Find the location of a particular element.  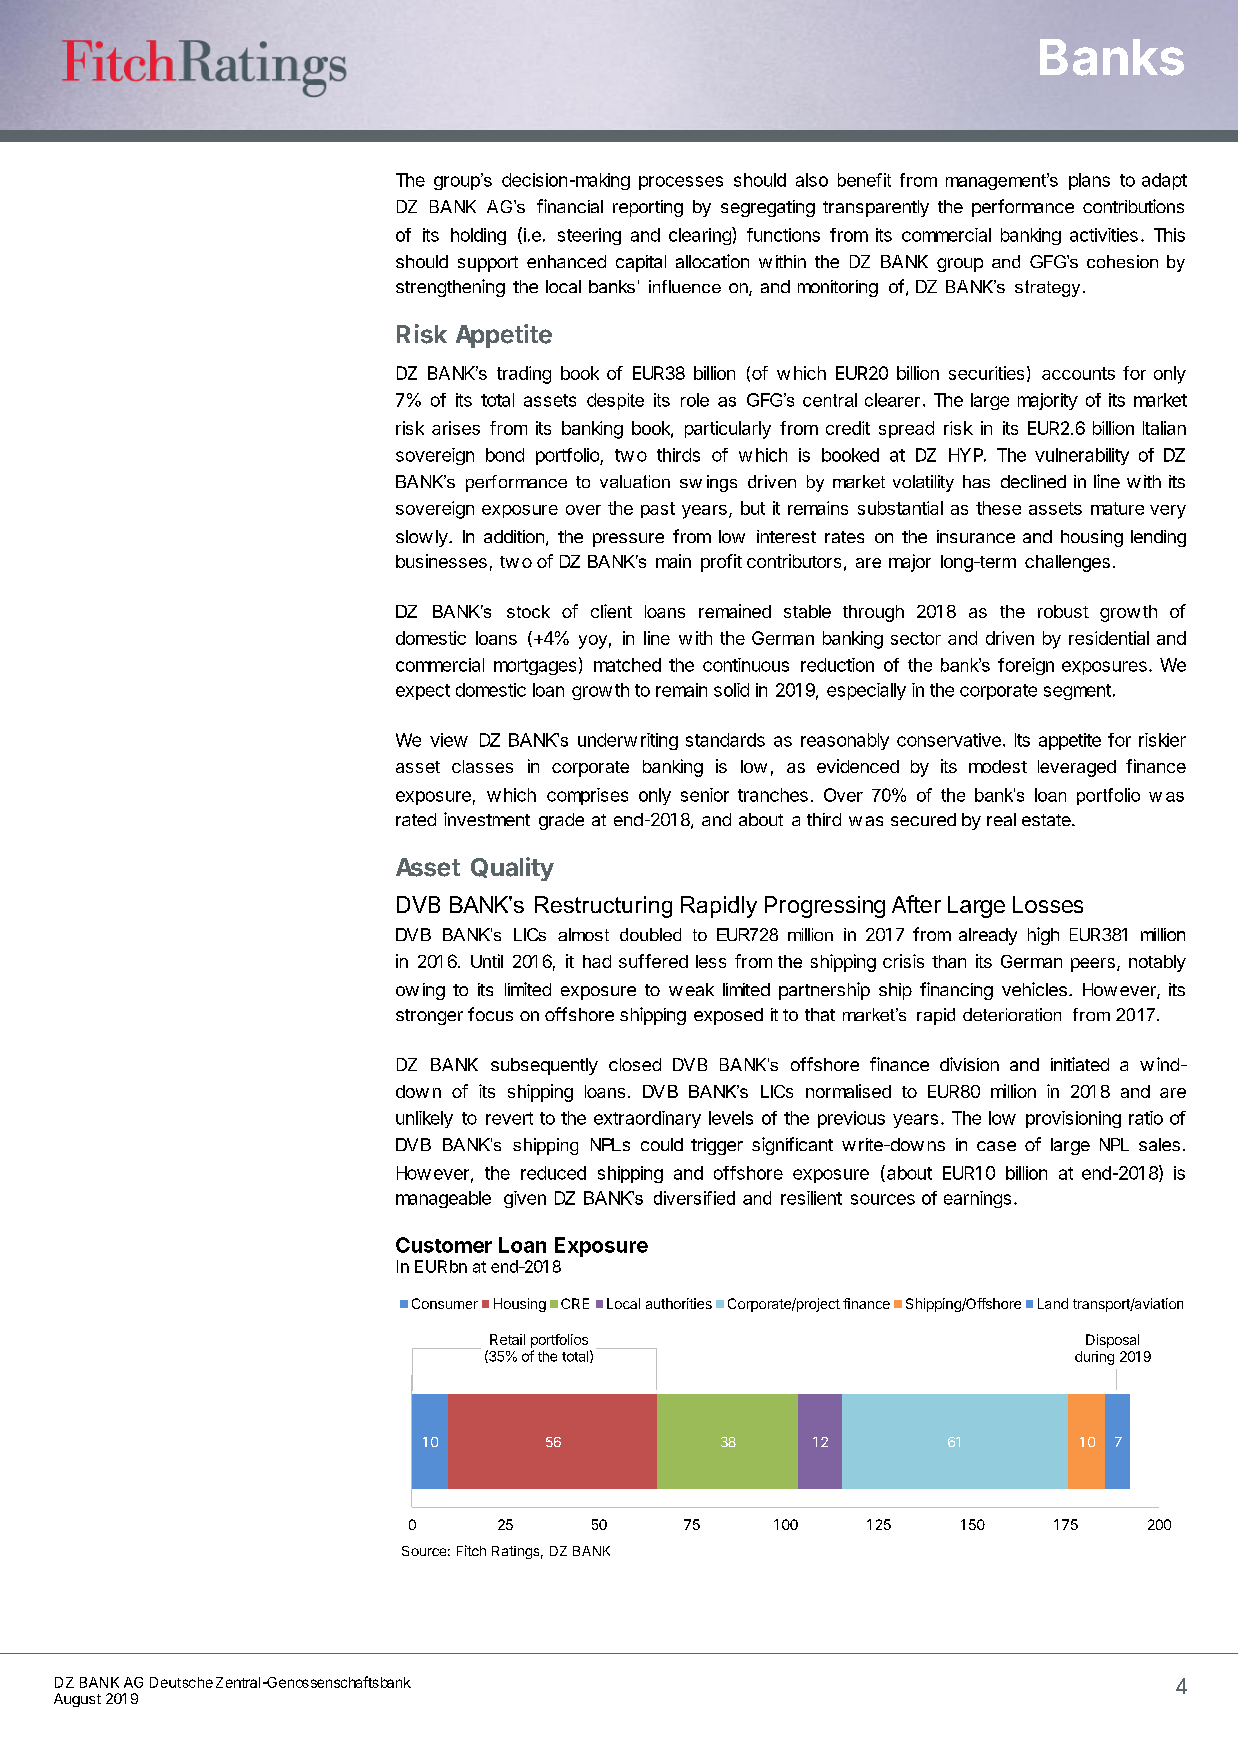

activities is located at coordinates (1104, 235).
